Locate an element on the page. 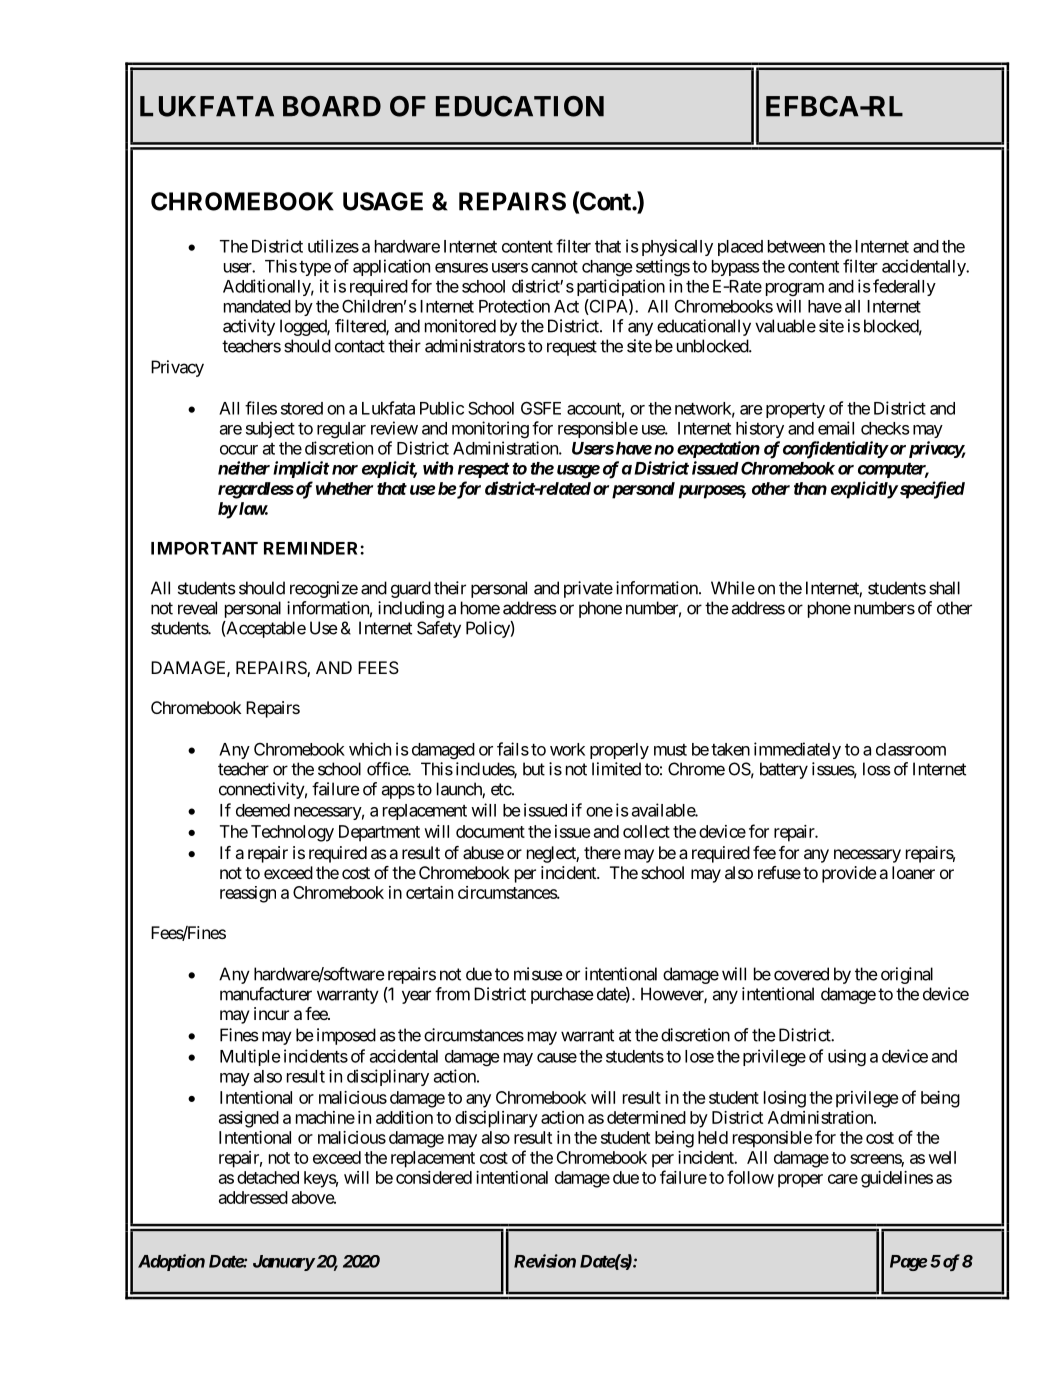  BOARD is located at coordinates (332, 106).
